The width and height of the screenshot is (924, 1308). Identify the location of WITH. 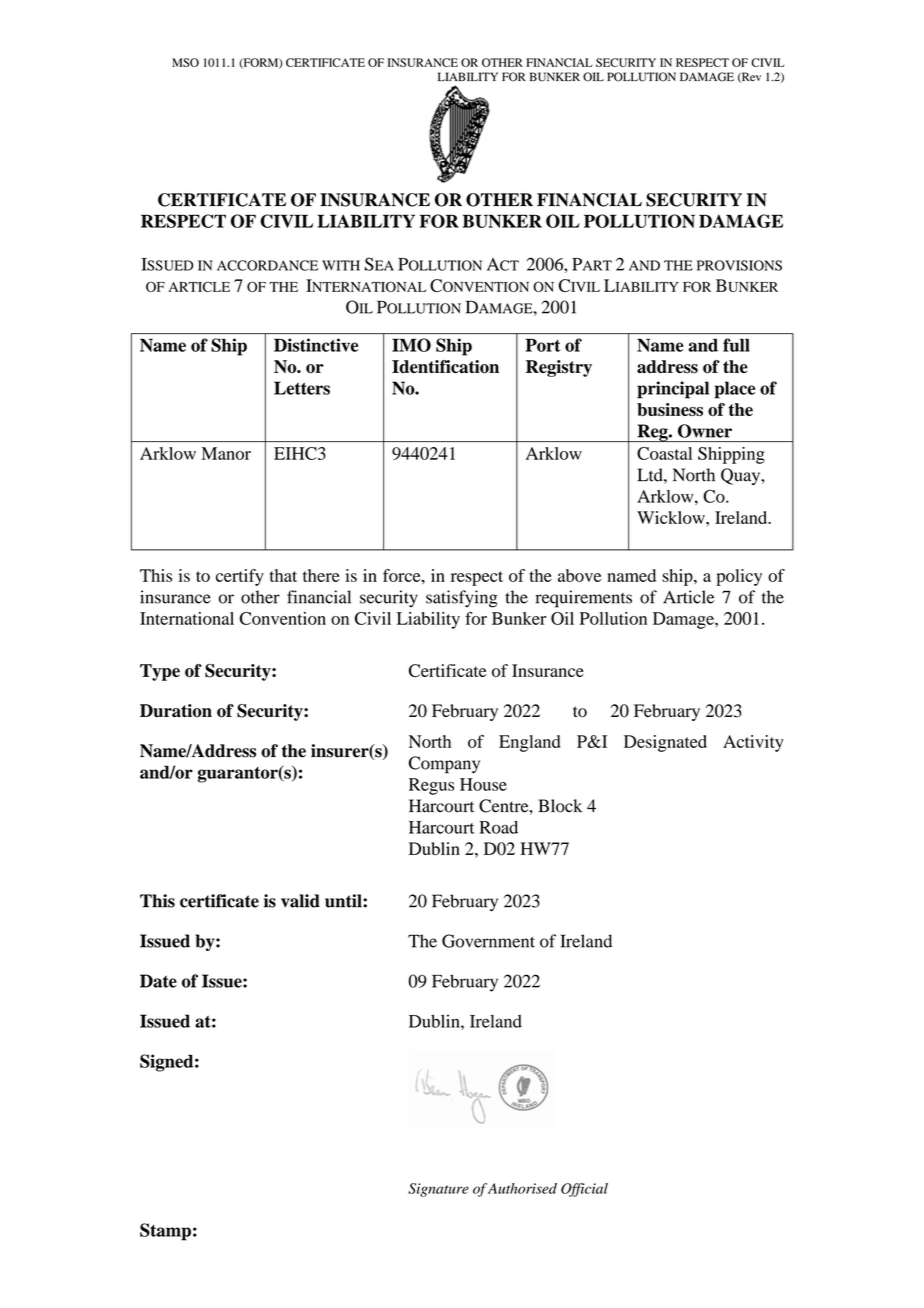
(341, 265).
